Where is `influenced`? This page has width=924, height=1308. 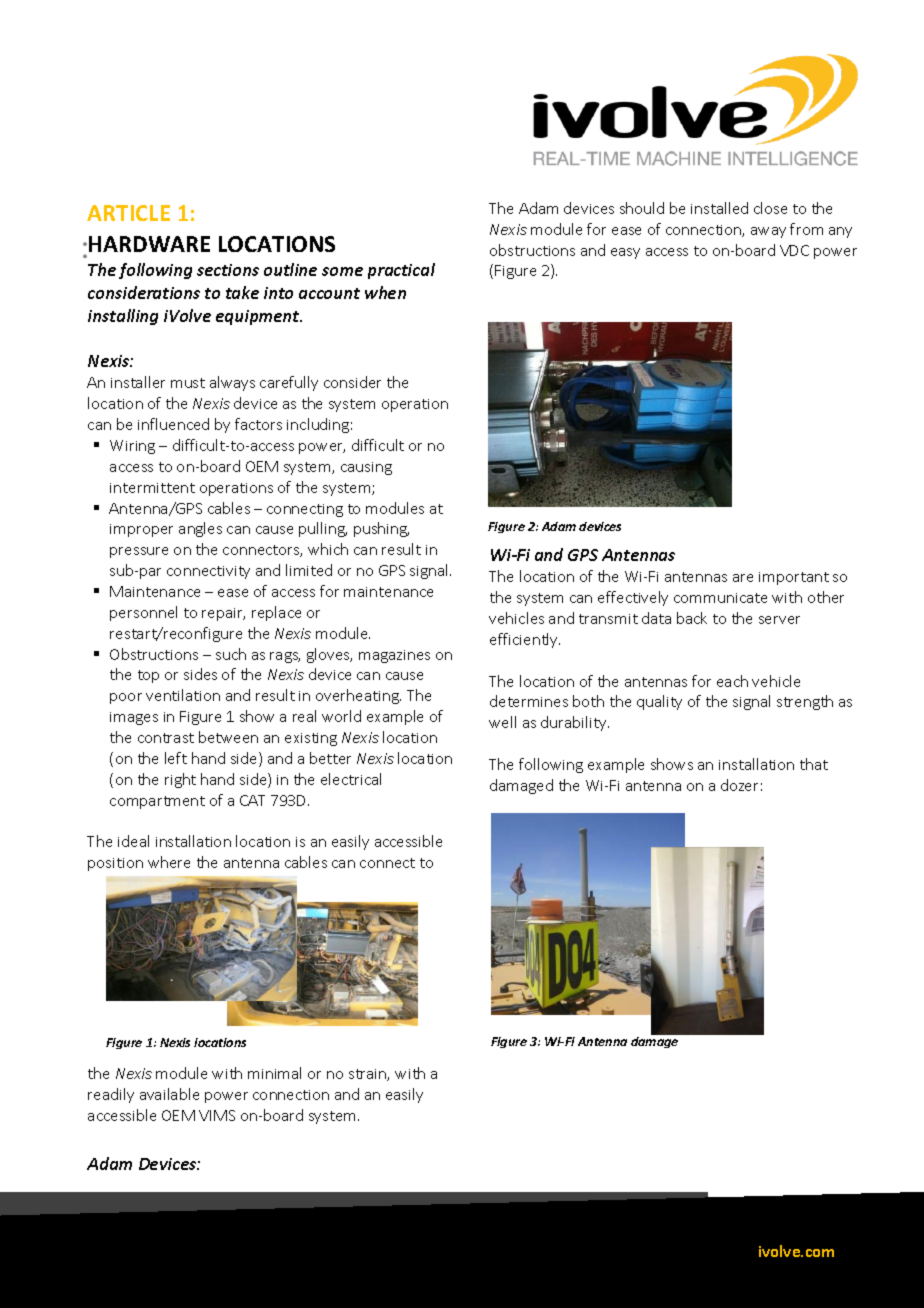
influenced is located at coordinates (173, 424).
